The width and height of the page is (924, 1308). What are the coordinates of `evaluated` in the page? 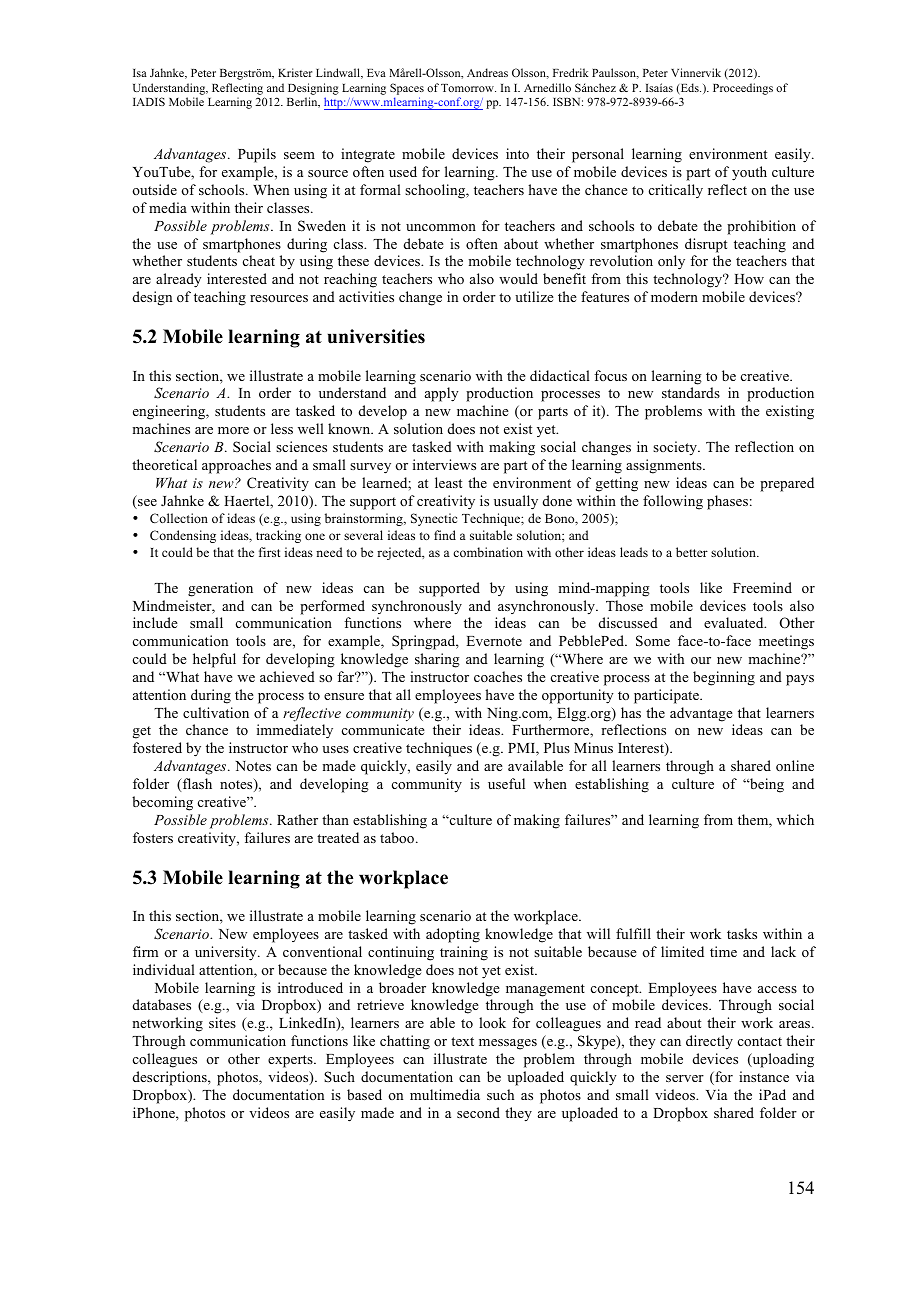 It's located at (735, 622).
